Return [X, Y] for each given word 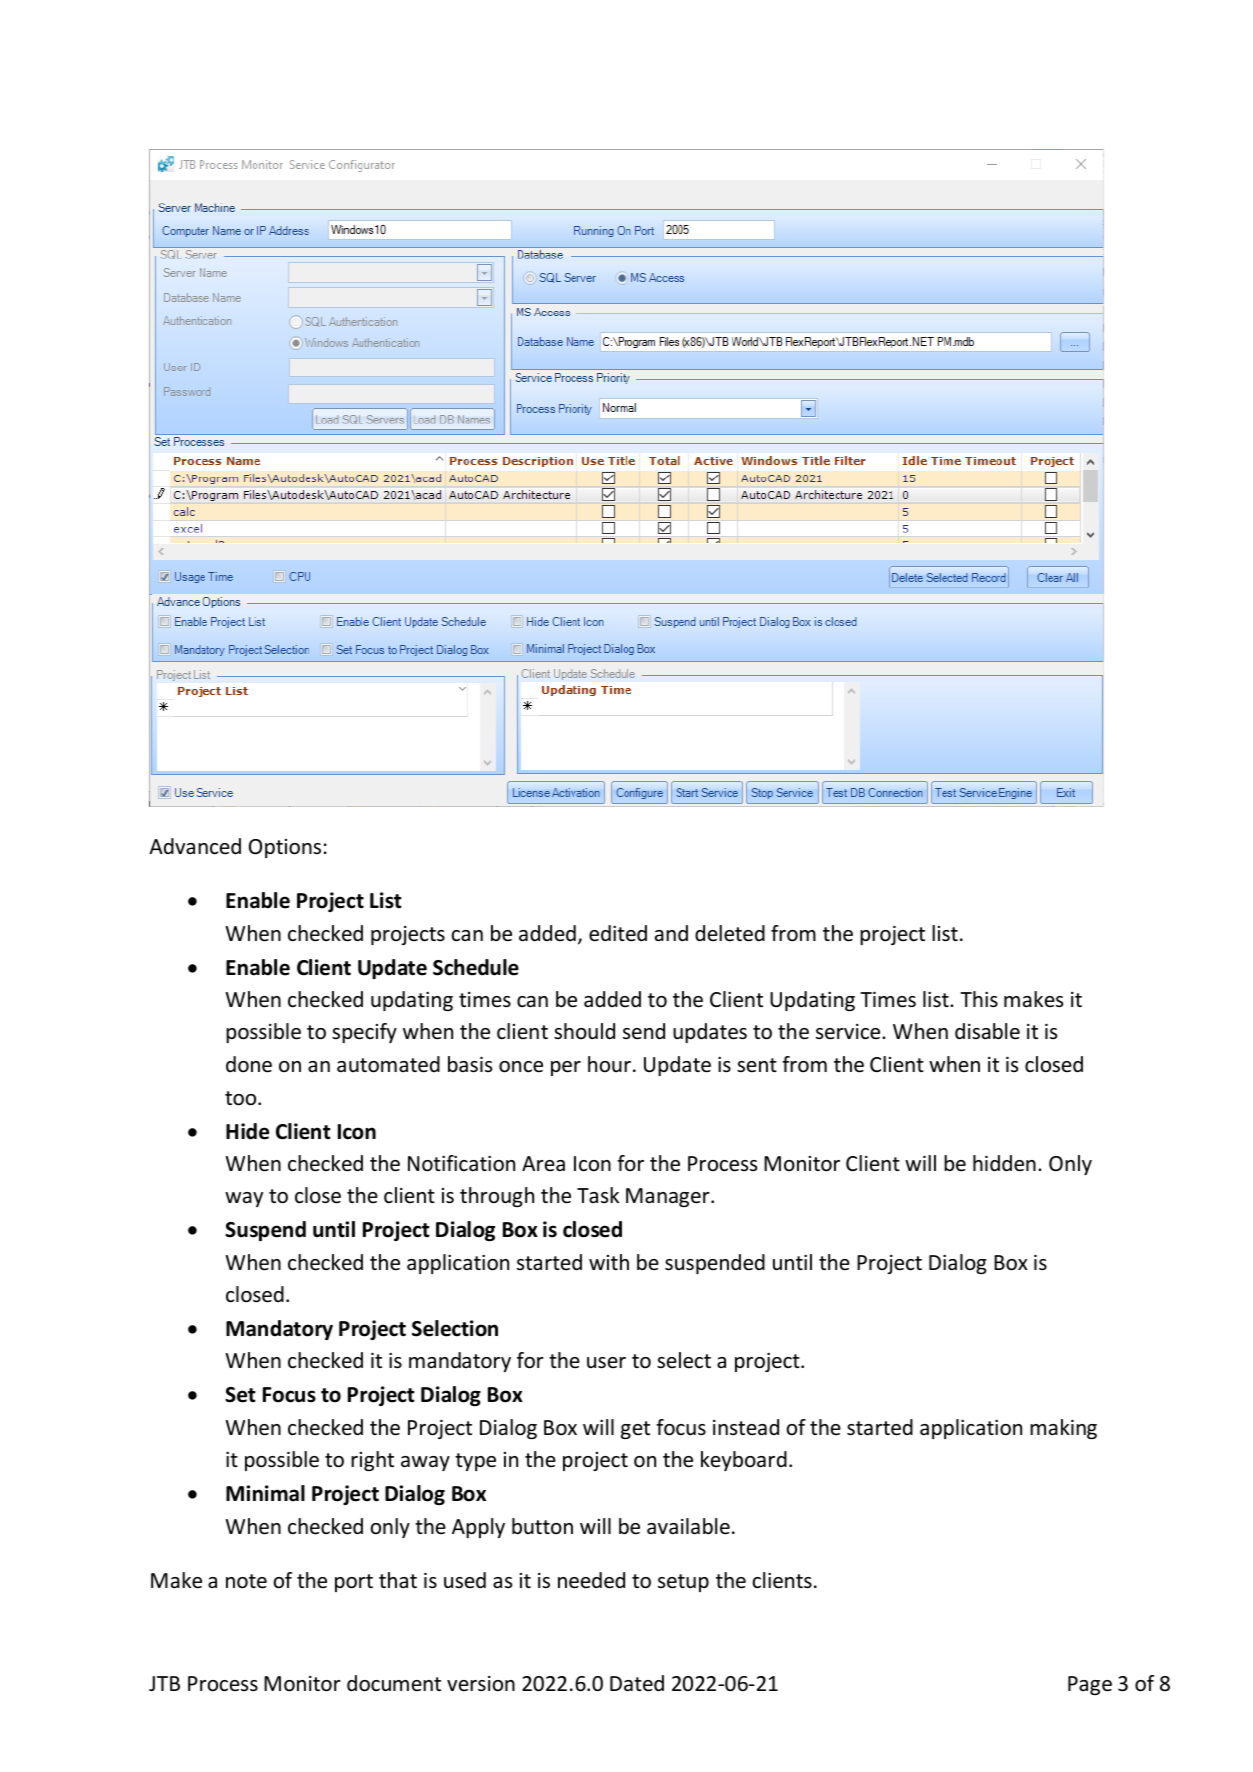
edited [618, 933]
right [372, 1461]
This [979, 999]
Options [285, 848]
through [497, 1197]
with [609, 1262]
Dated [637, 1683]
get [635, 1430]
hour [609, 1064]
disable [987, 1031]
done [249, 1064]
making [1063, 1429]
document [394, 1683]
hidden [1004, 1163]
